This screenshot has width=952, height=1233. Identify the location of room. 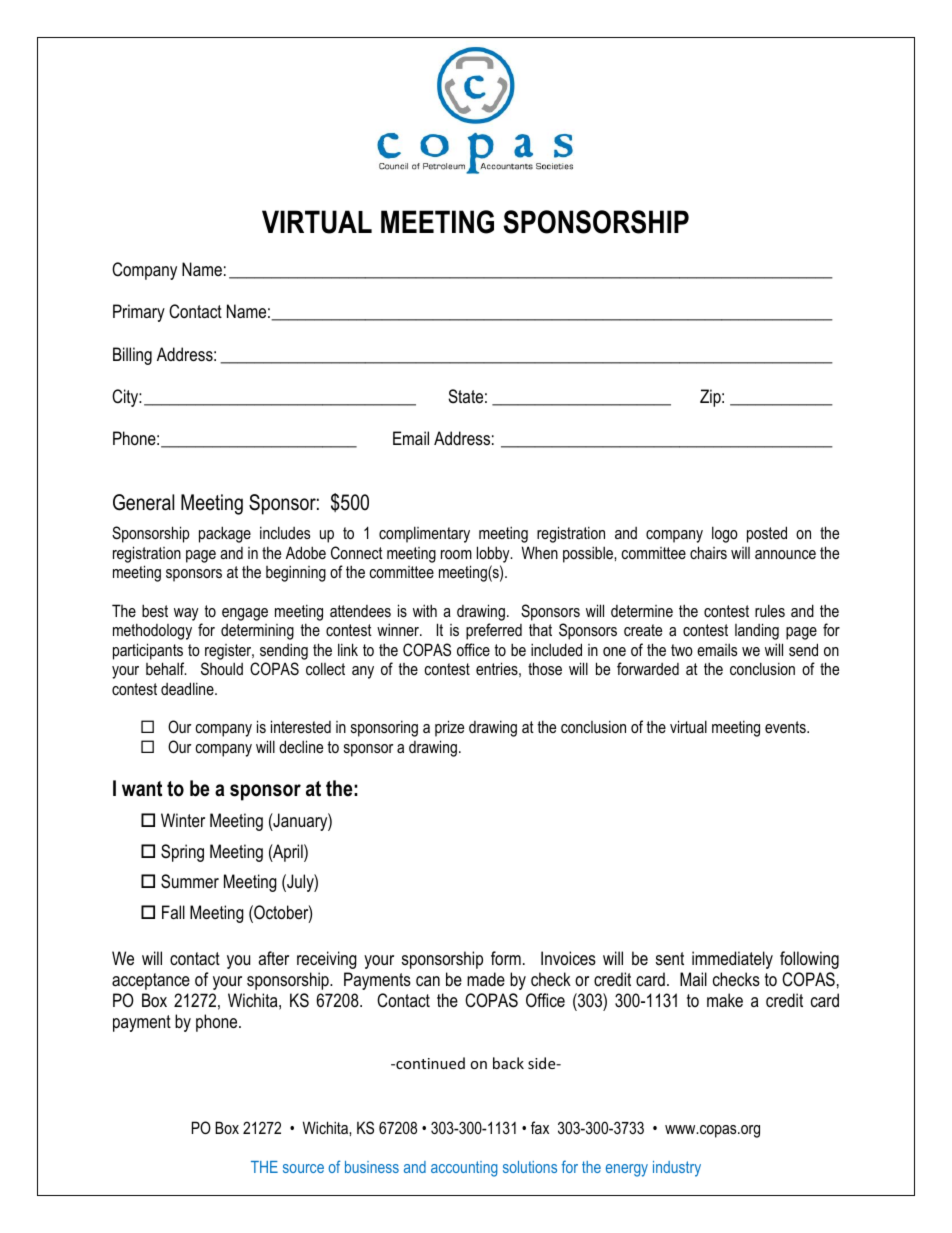
(456, 554).
